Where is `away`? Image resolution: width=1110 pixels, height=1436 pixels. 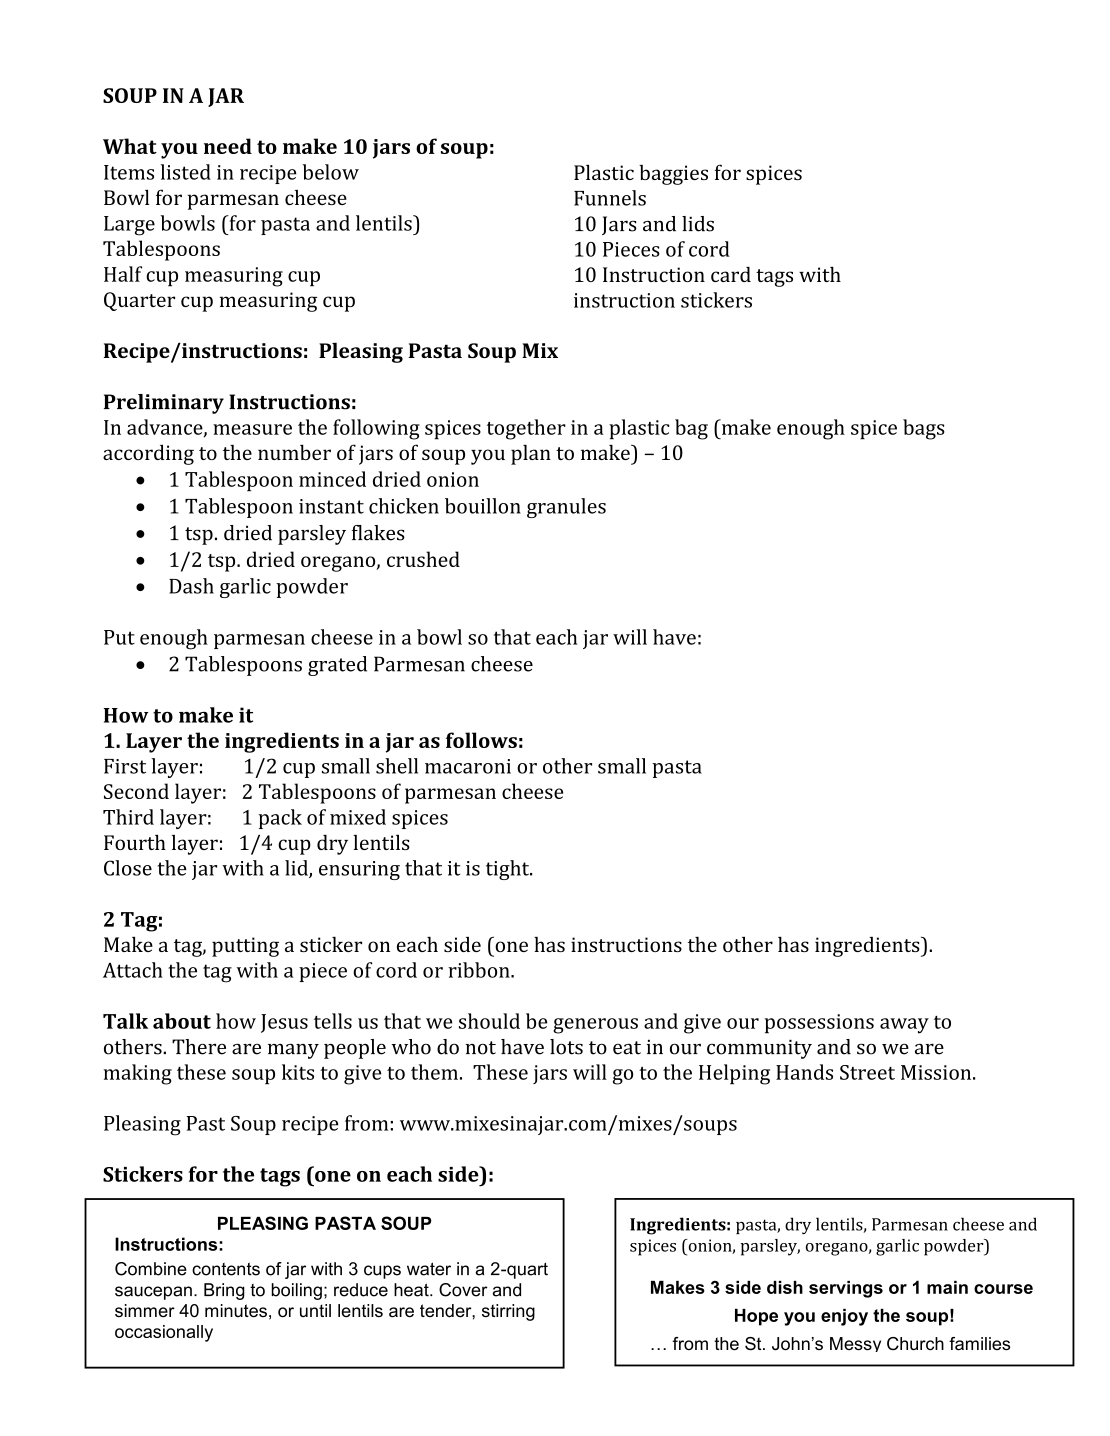
away is located at coordinates (904, 1026).
